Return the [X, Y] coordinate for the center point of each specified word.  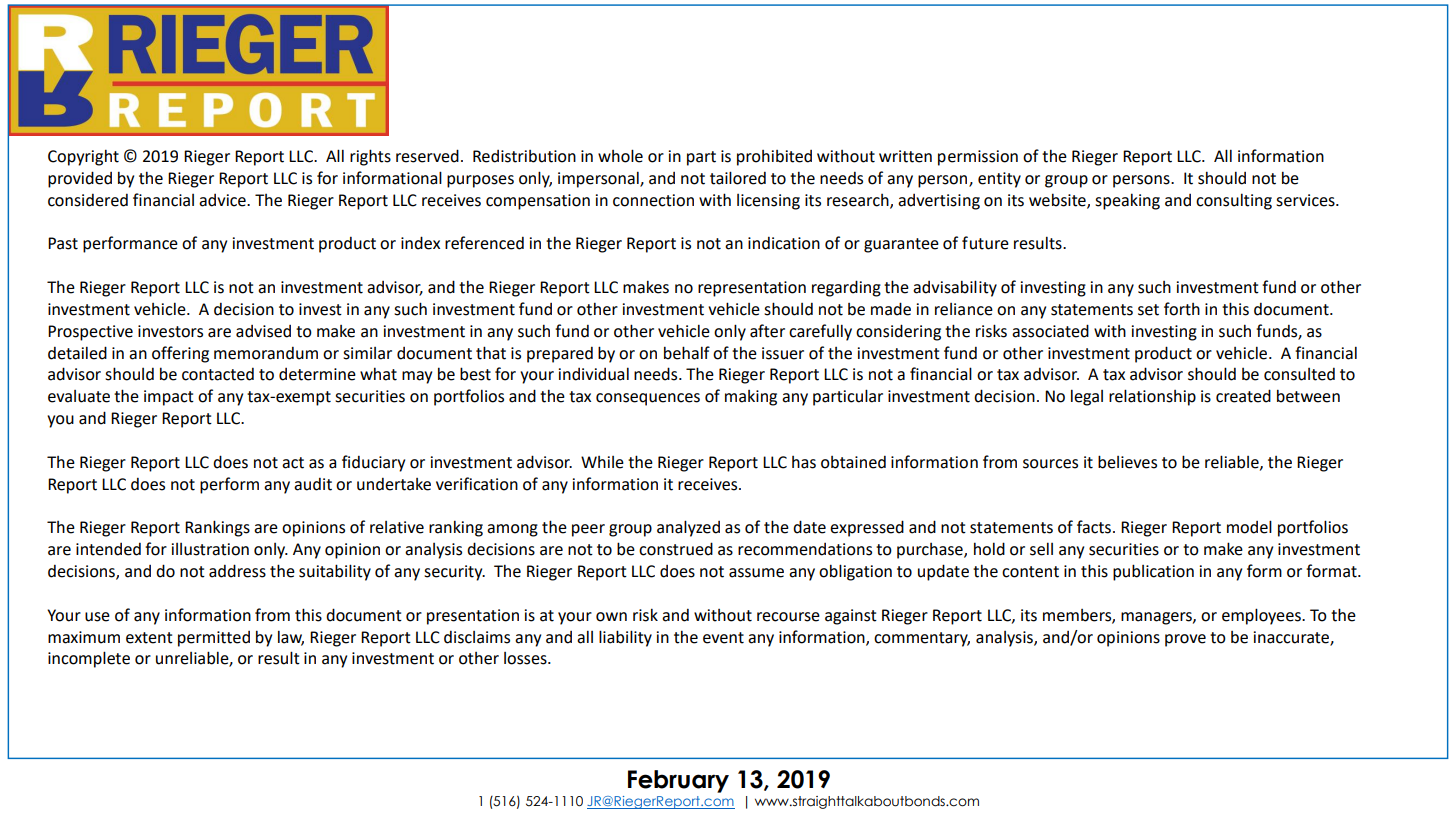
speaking [1127, 201]
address [237, 571]
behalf [687, 353]
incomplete [89, 659]
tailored [738, 178]
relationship [1152, 397]
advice [223, 200]
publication [1153, 572]
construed [676, 549]
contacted [218, 374]
